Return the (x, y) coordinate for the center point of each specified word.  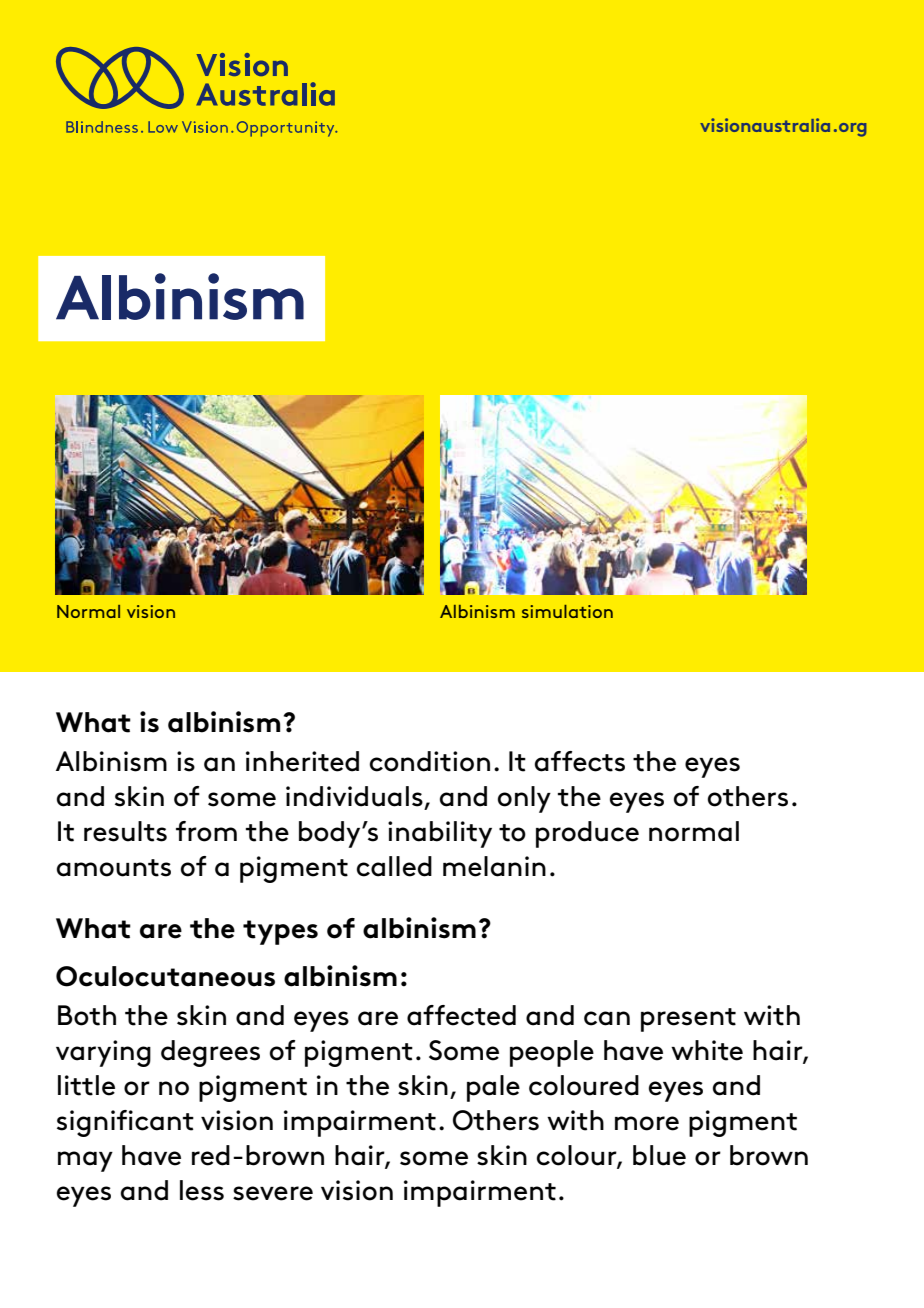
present (688, 1020)
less (202, 1190)
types (280, 932)
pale (493, 1088)
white (707, 1050)
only (524, 799)
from (206, 831)
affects (580, 761)
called (394, 866)
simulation (567, 611)
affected (461, 1015)
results (125, 831)
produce (587, 834)
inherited (302, 761)
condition (430, 761)
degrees (210, 1053)
